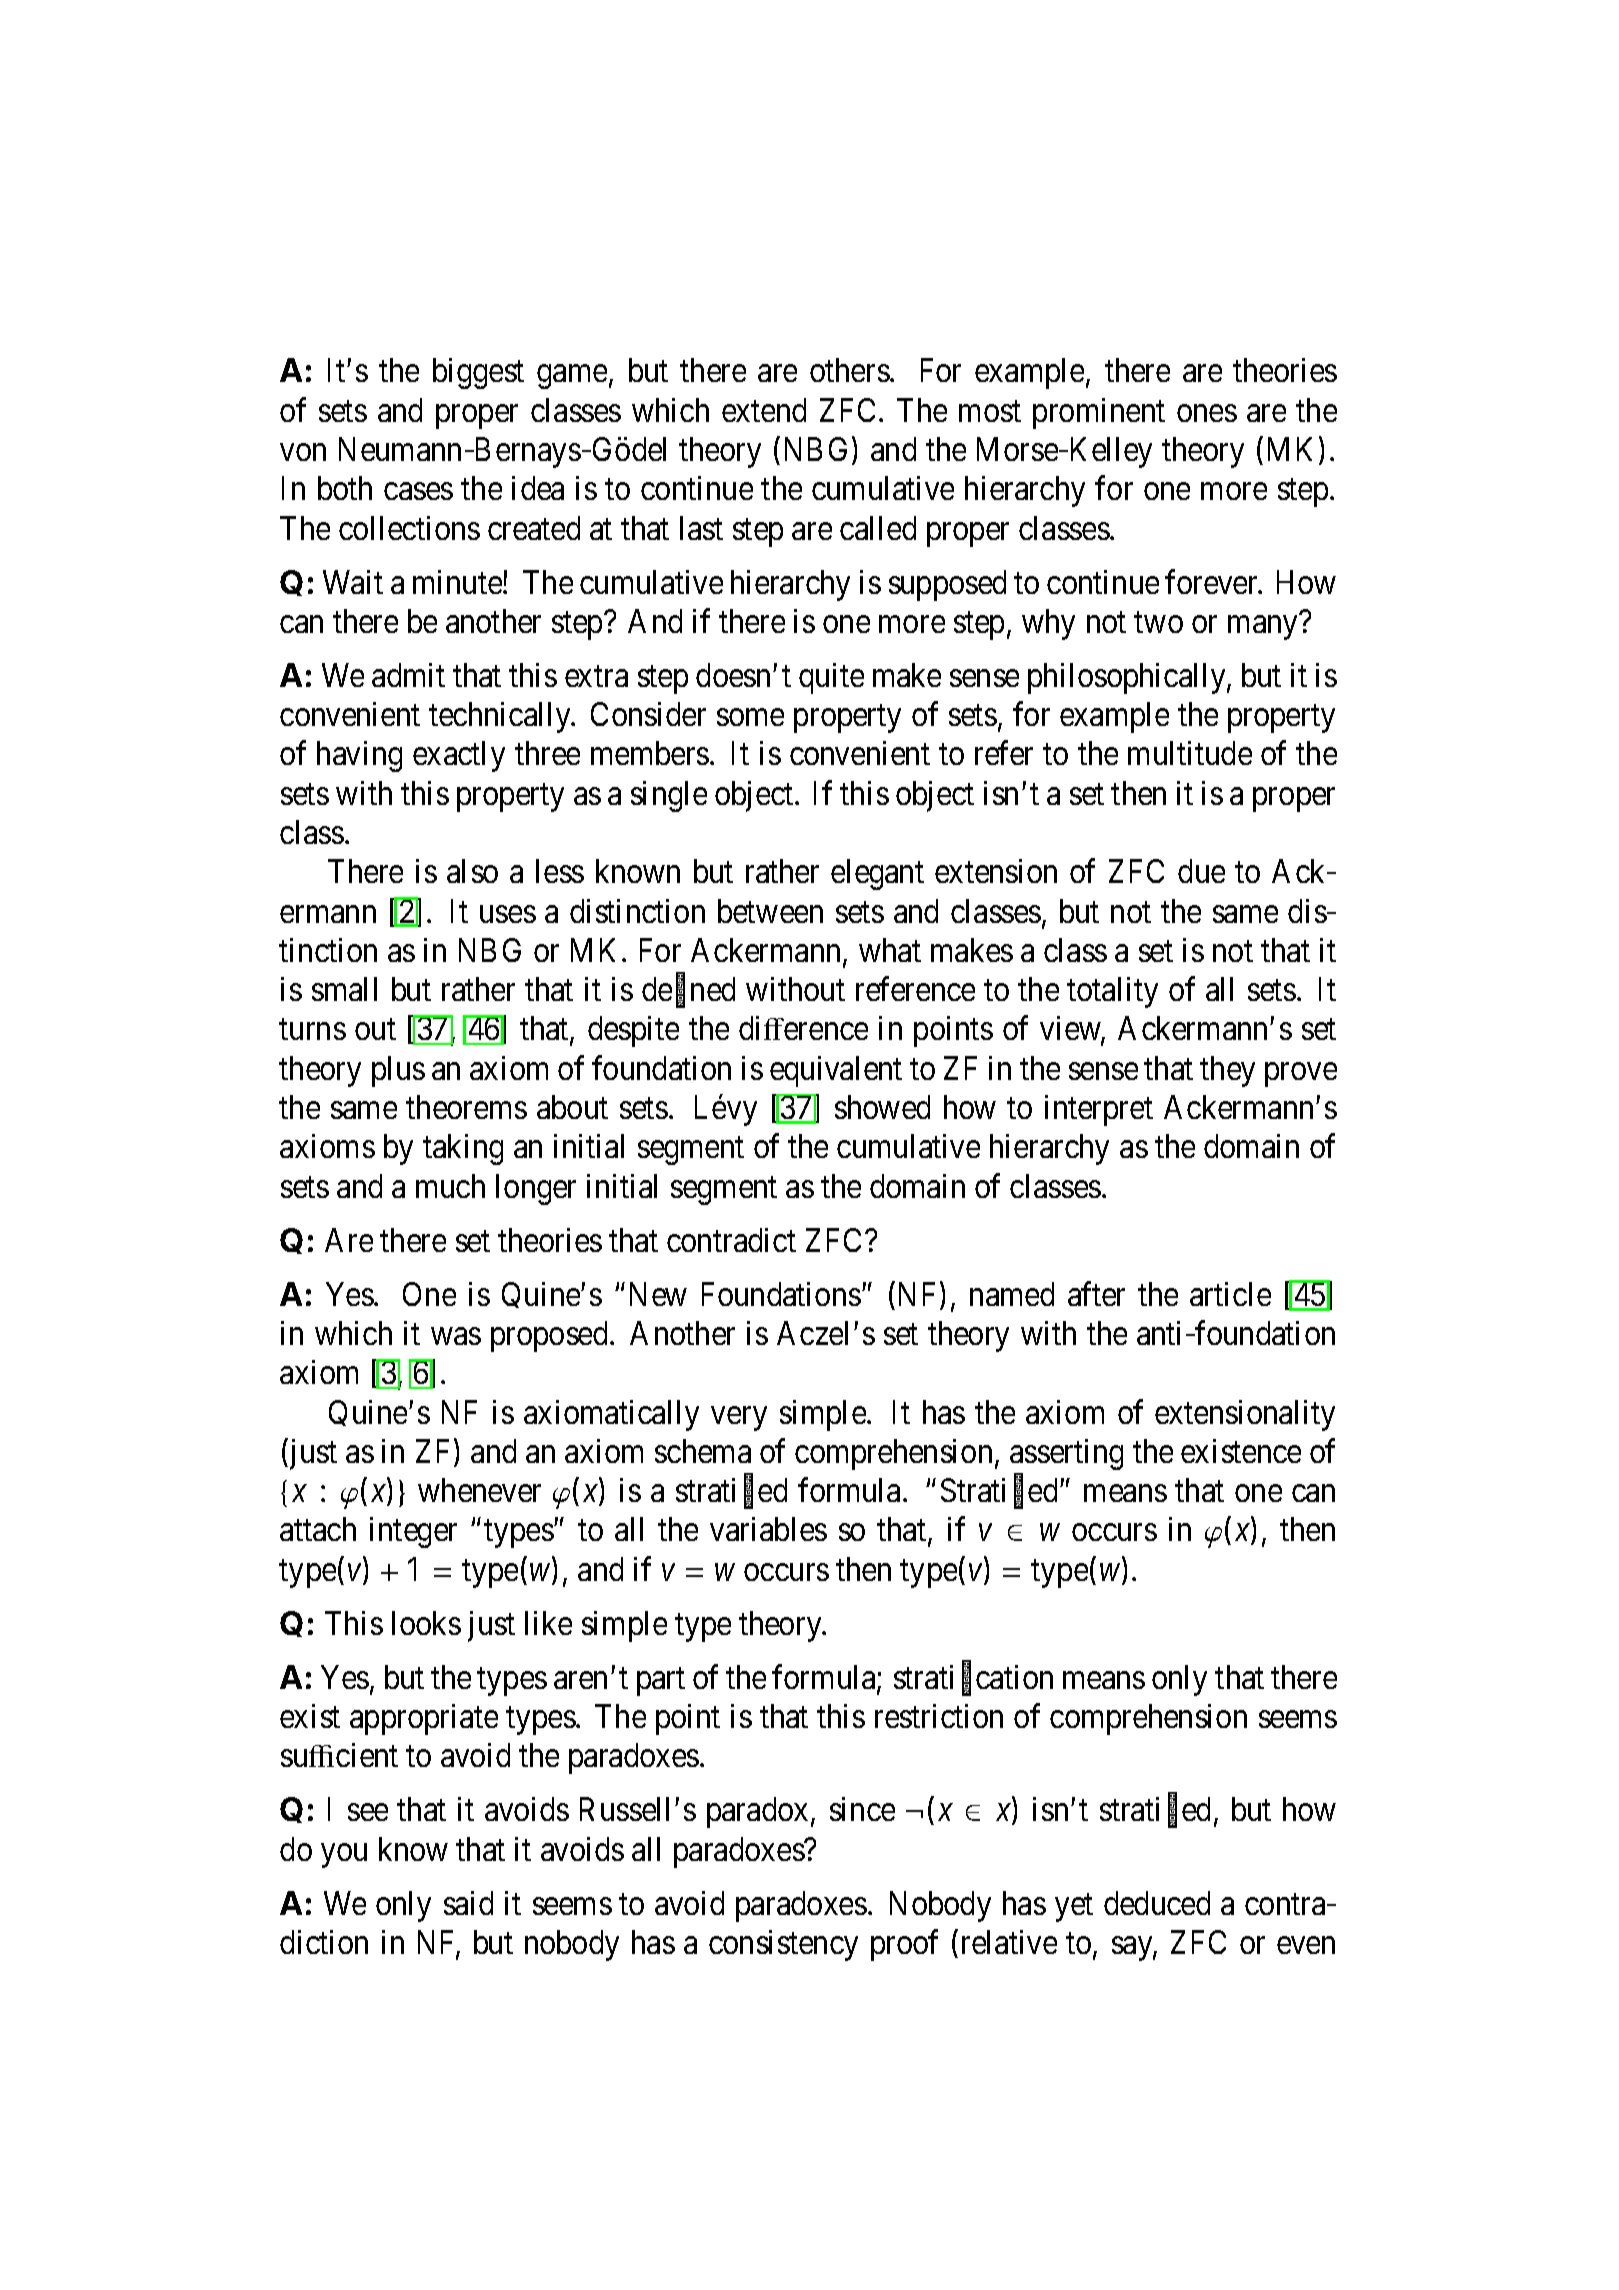  What do you see at coordinates (1066, 1454) in the page?
I see `asserting` at bounding box center [1066, 1454].
